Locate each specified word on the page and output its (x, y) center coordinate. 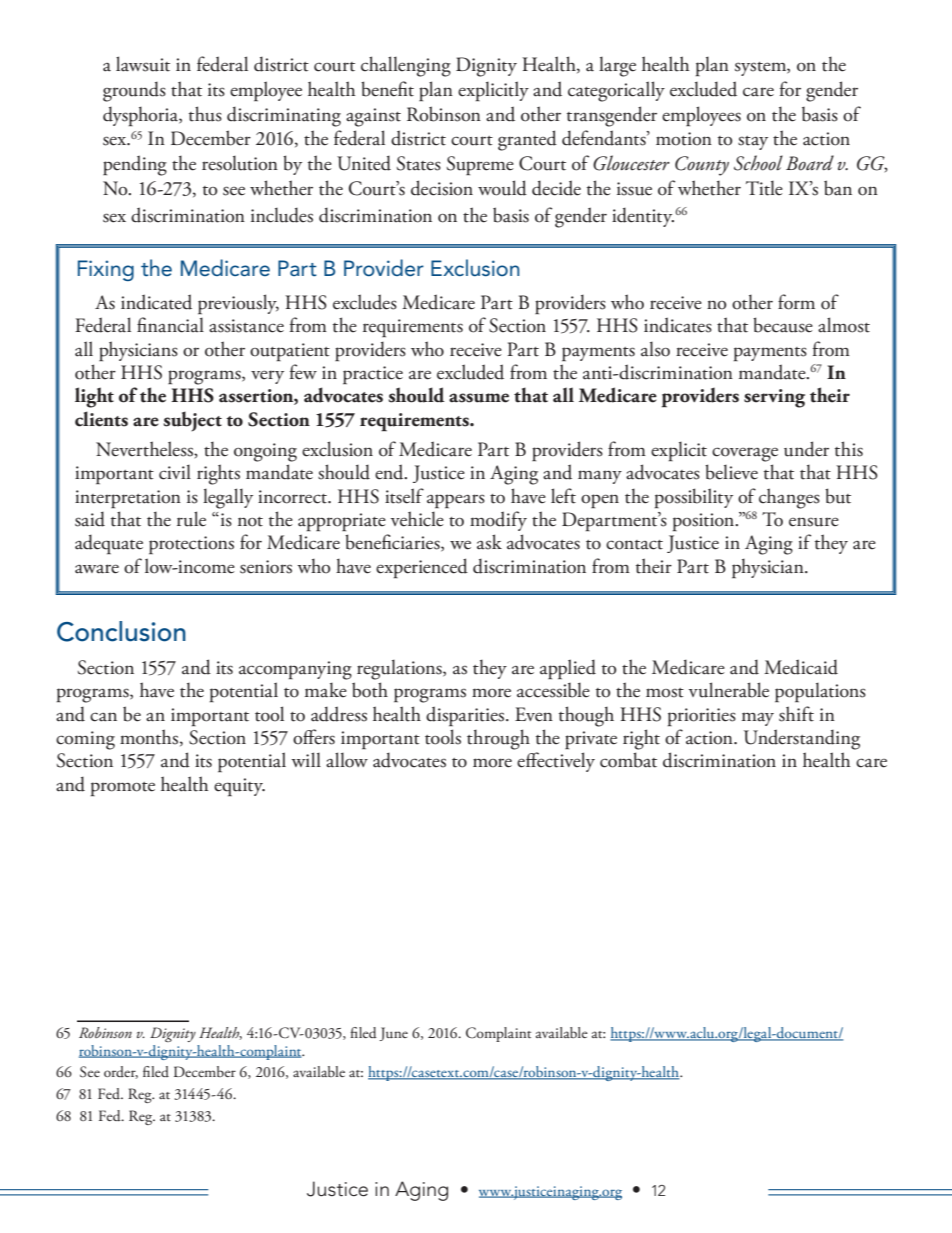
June (393, 1034)
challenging (406, 66)
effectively (556, 762)
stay (753, 143)
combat (628, 760)
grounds (134, 91)
